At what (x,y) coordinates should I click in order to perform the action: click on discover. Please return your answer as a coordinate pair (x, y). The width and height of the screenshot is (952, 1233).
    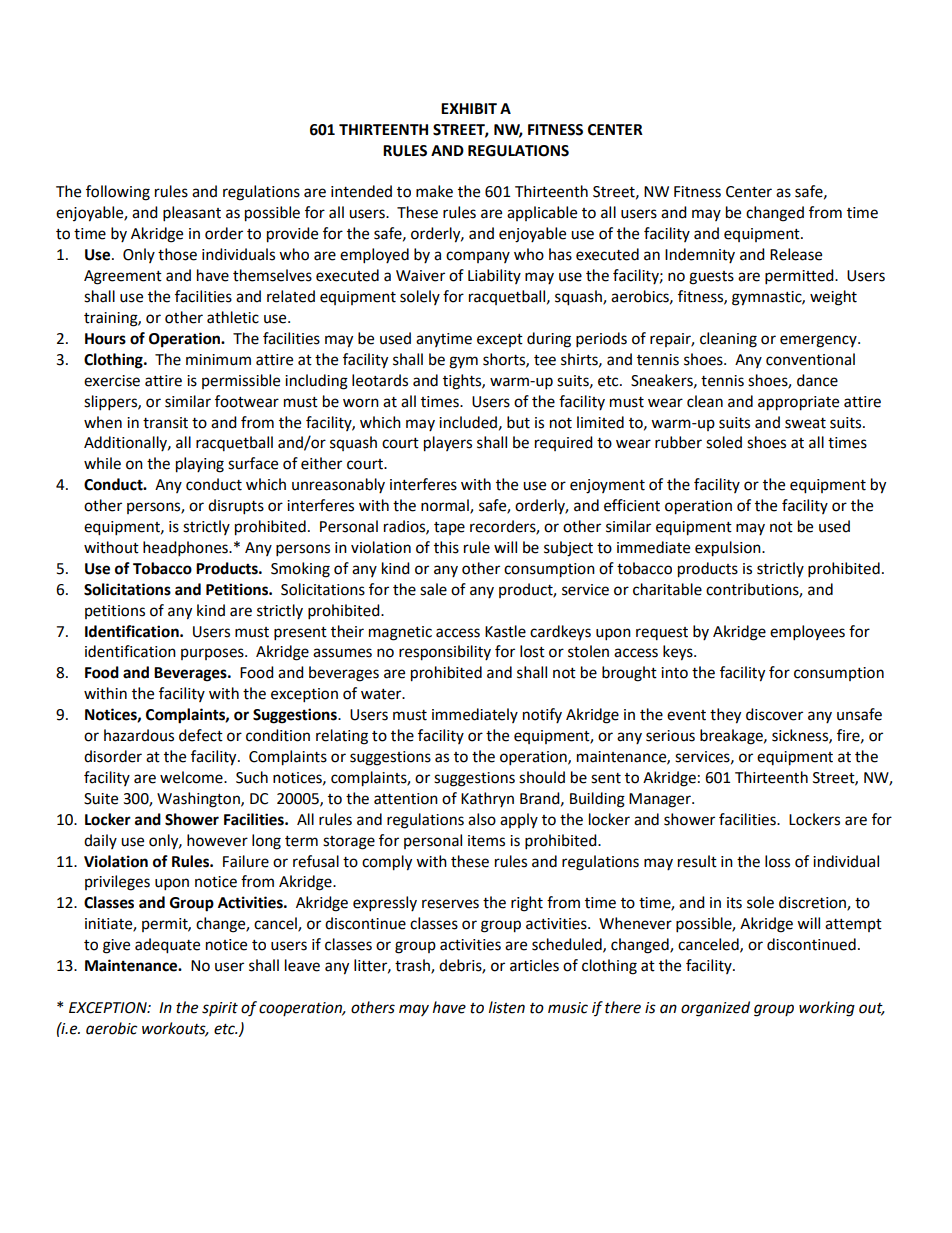
    Looking at the image, I should click on (774, 714).
